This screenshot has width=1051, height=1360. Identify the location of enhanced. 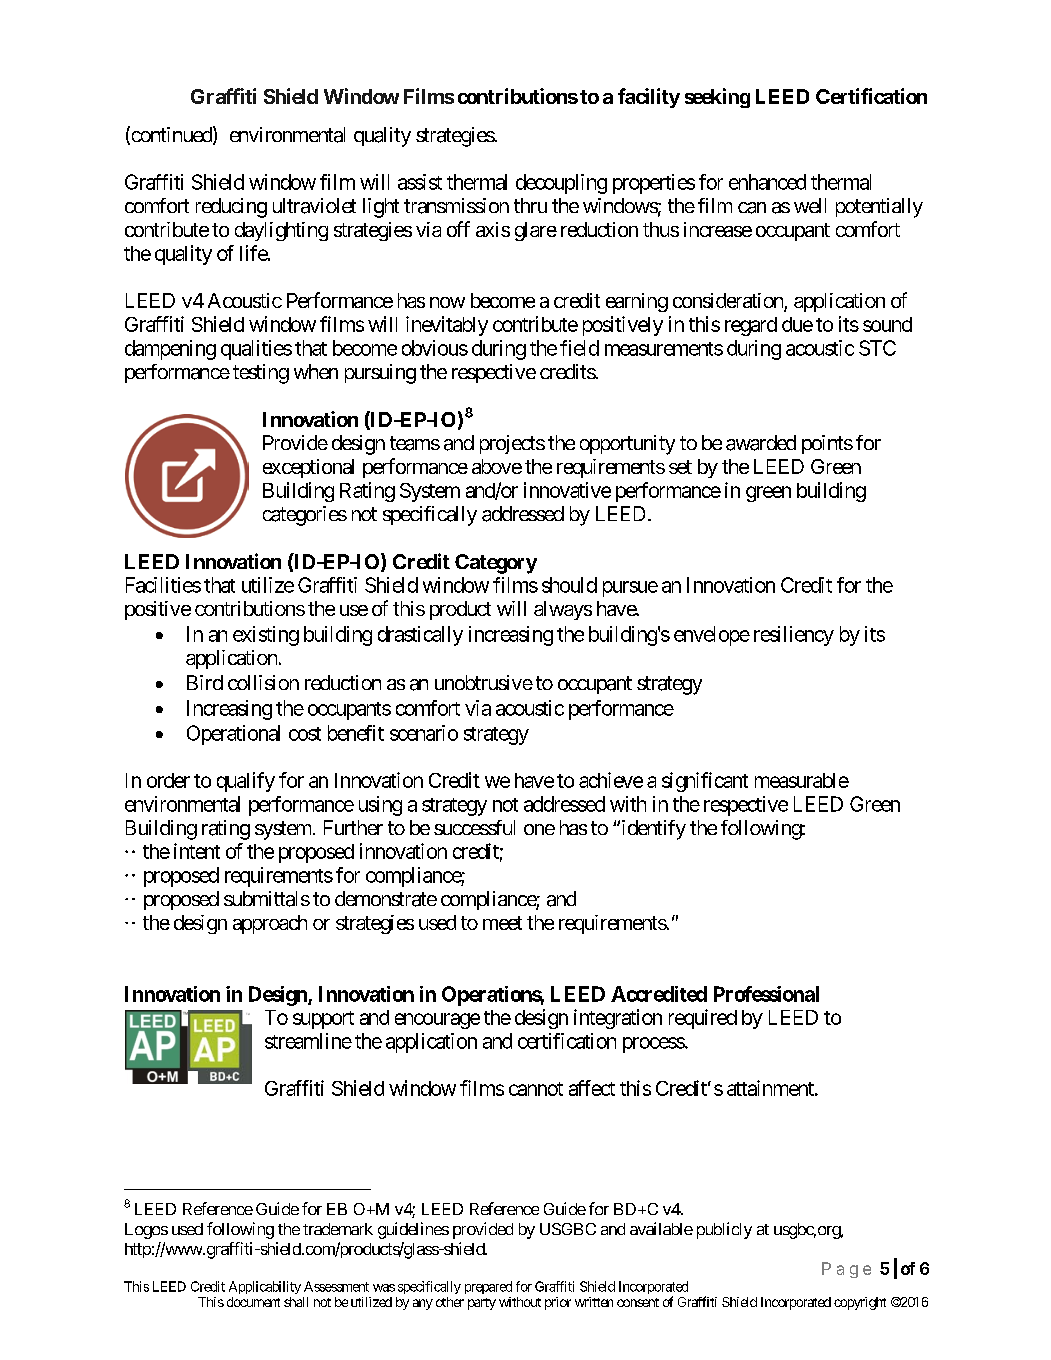
(767, 182).
